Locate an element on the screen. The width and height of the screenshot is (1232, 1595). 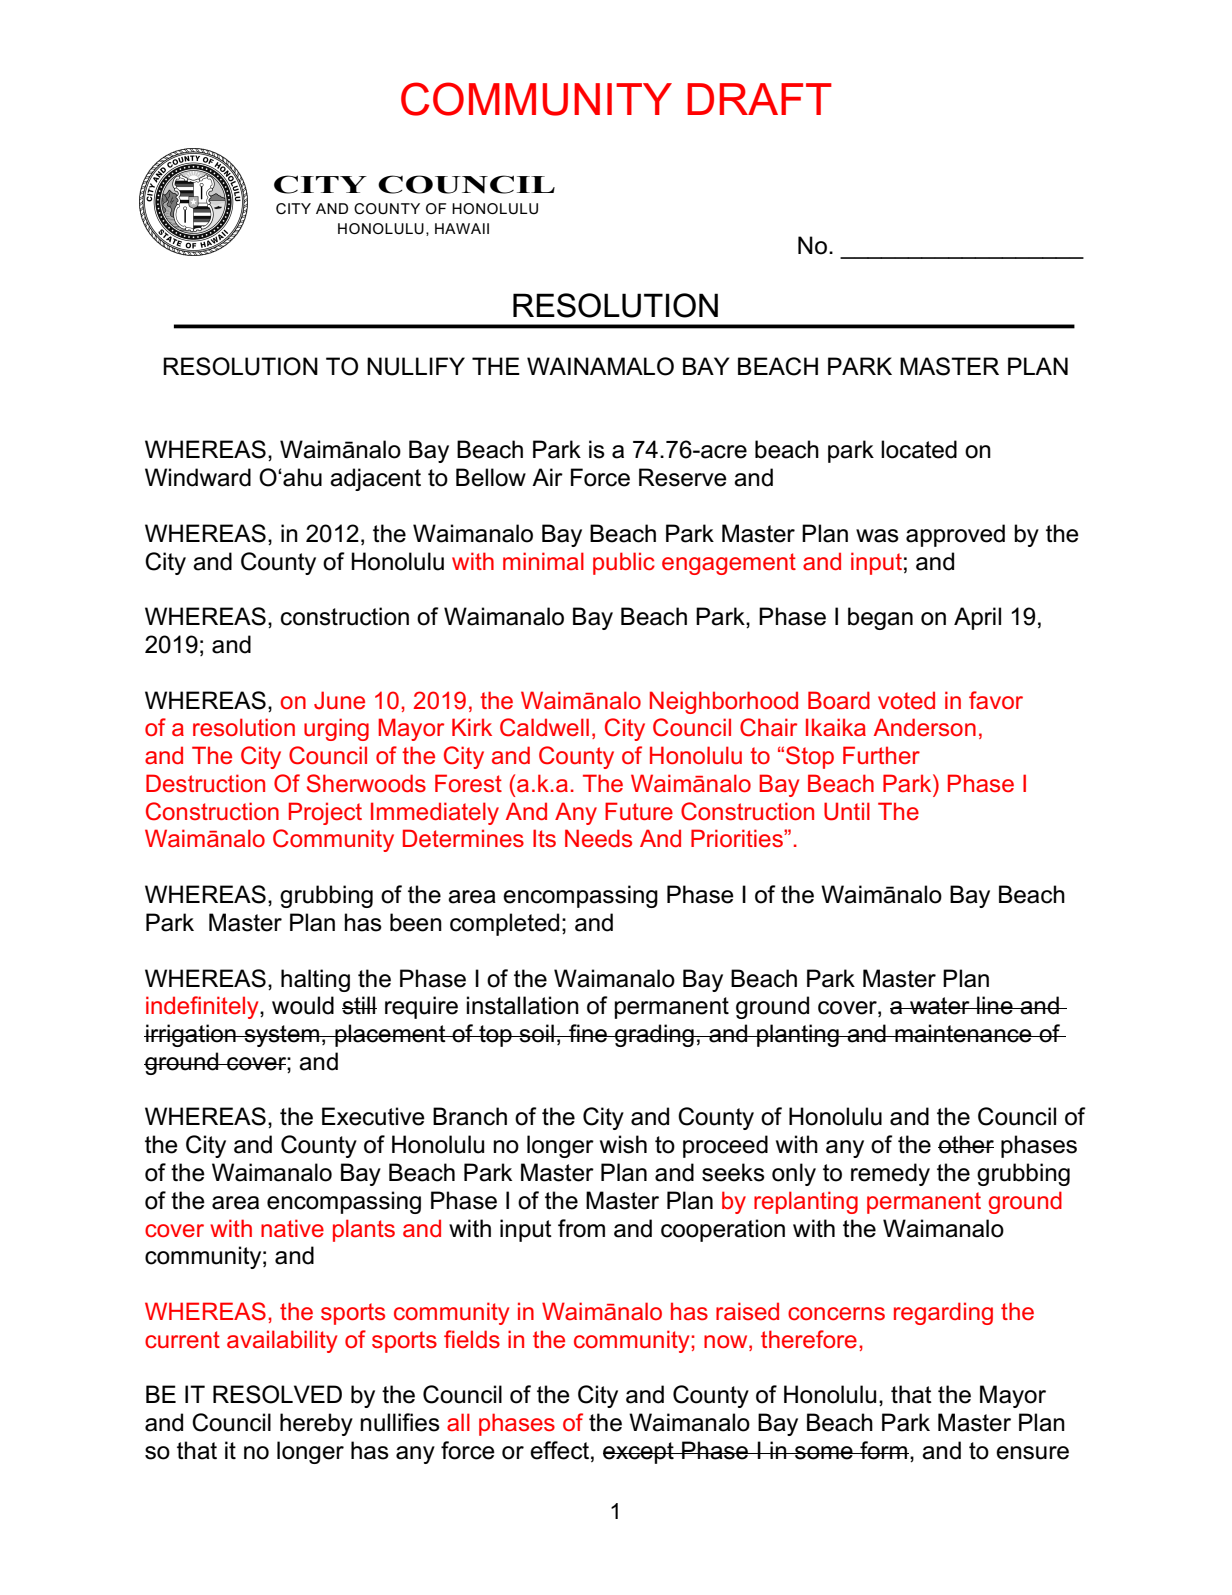
halting is located at coordinates (315, 980).
